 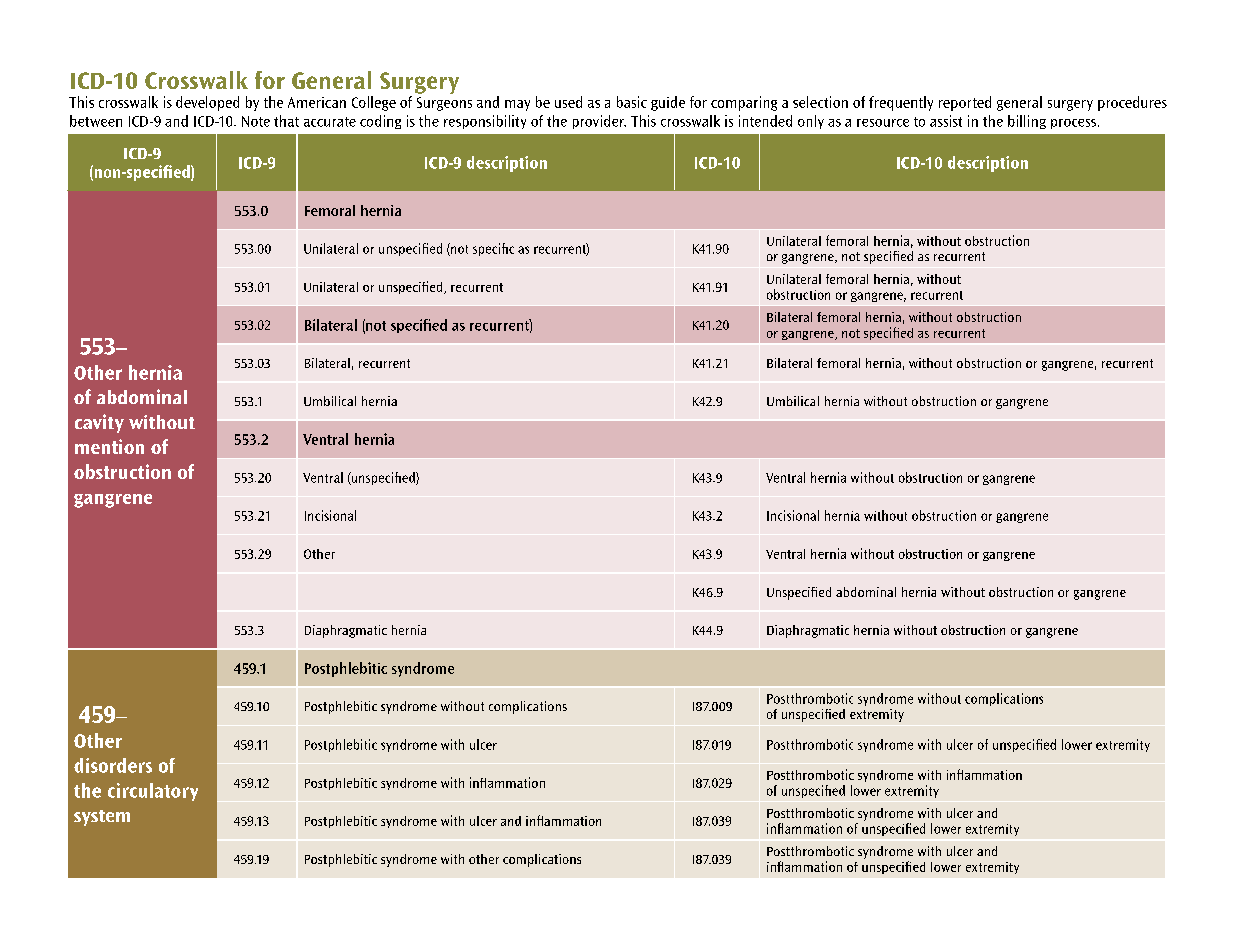 What do you see at coordinates (113, 765) in the screenshot?
I see `disorders` at bounding box center [113, 765].
